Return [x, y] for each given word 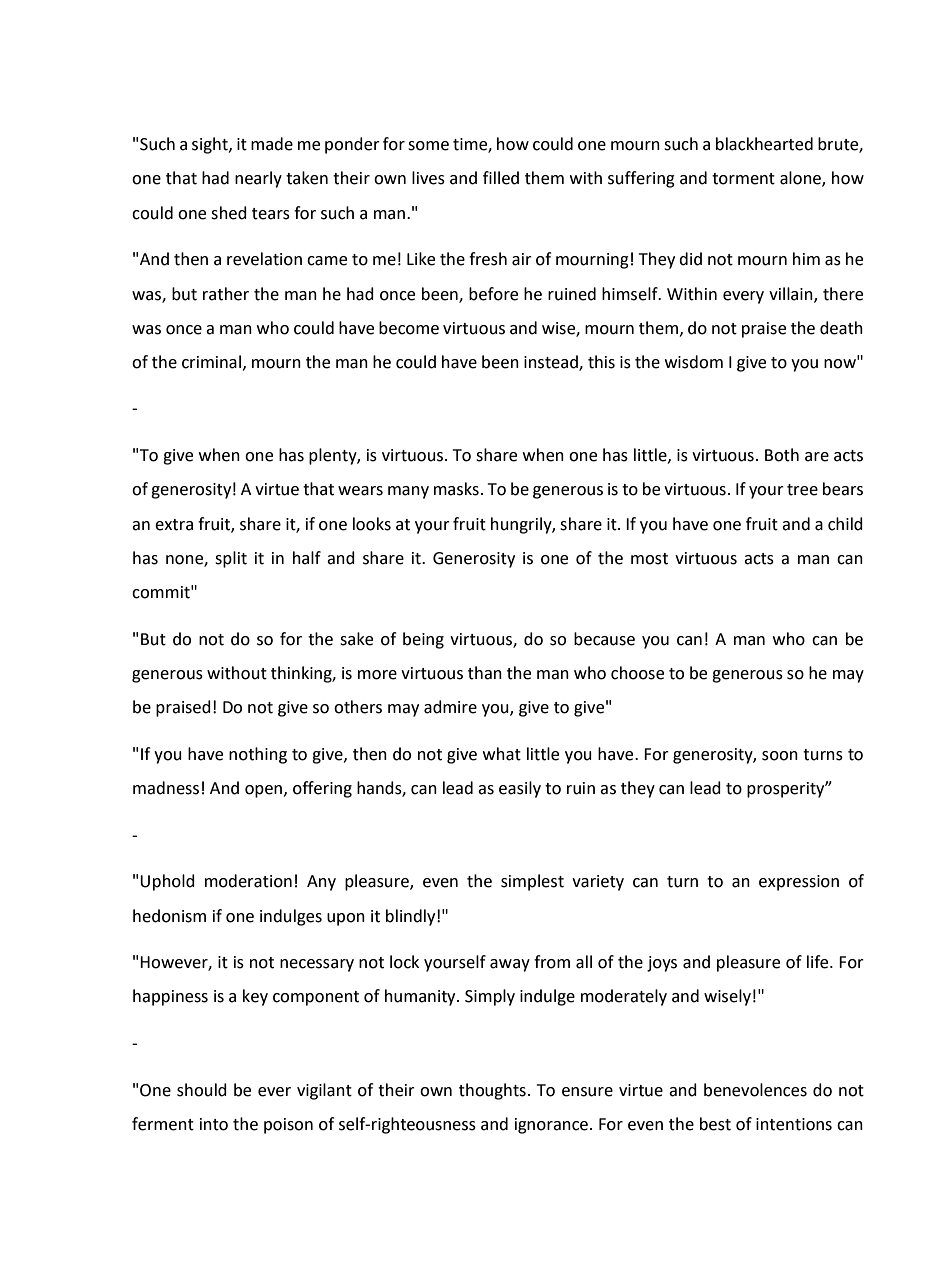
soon [780, 756]
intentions [794, 1124]
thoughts [492, 1091]
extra [174, 525]
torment [743, 179]
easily [520, 789]
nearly [258, 179]
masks [456, 489]
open [263, 791]
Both [782, 455]
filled [501, 178]
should [202, 1090]
